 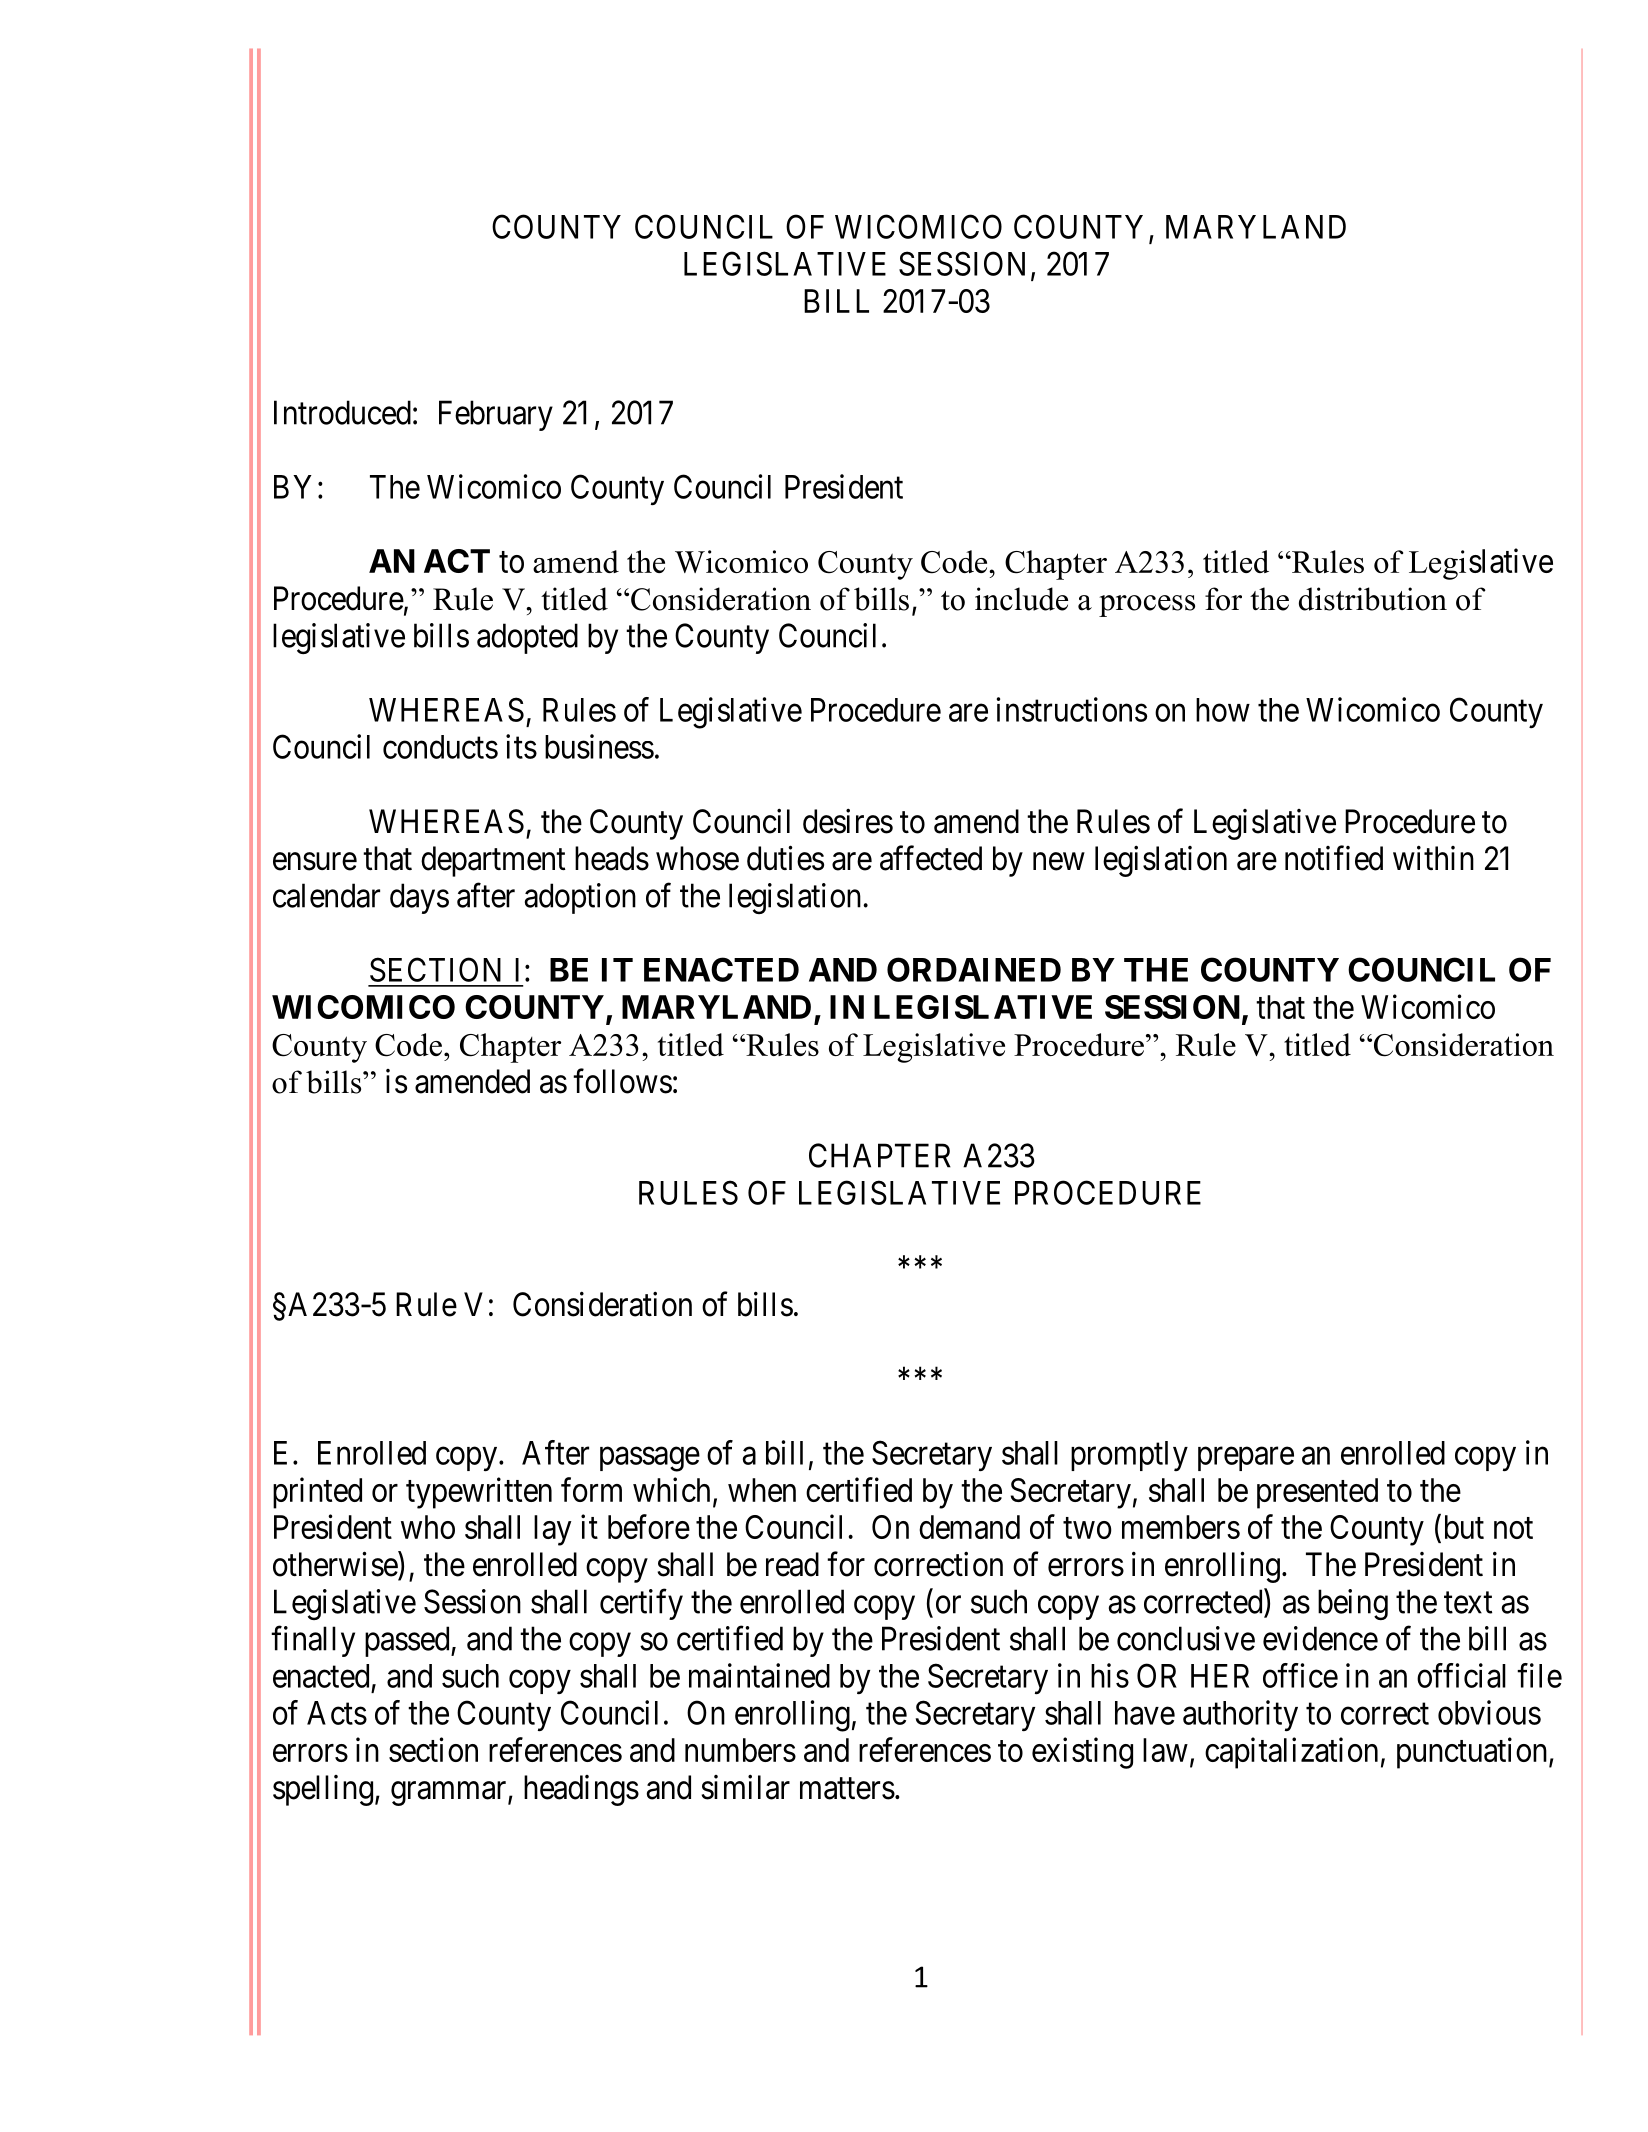 What do you see at coordinates (1021, 599) in the image?
I see `include` at bounding box center [1021, 599].
